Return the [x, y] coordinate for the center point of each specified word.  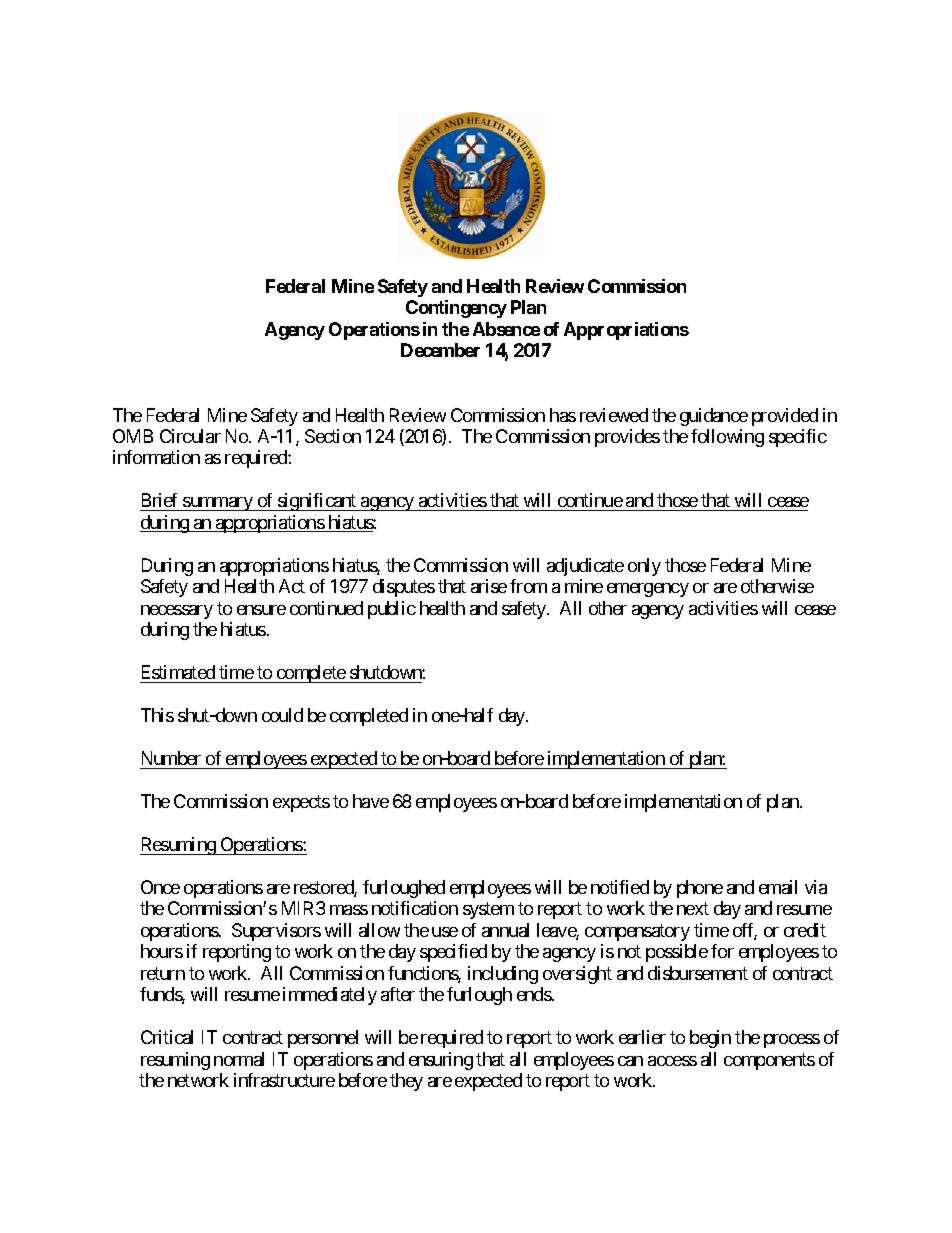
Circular [190, 436]
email [778, 887]
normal [239, 1059]
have [371, 801]
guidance [714, 417]
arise [489, 586]
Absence [506, 329]
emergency [648, 590]
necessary [177, 612]
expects [301, 803]
